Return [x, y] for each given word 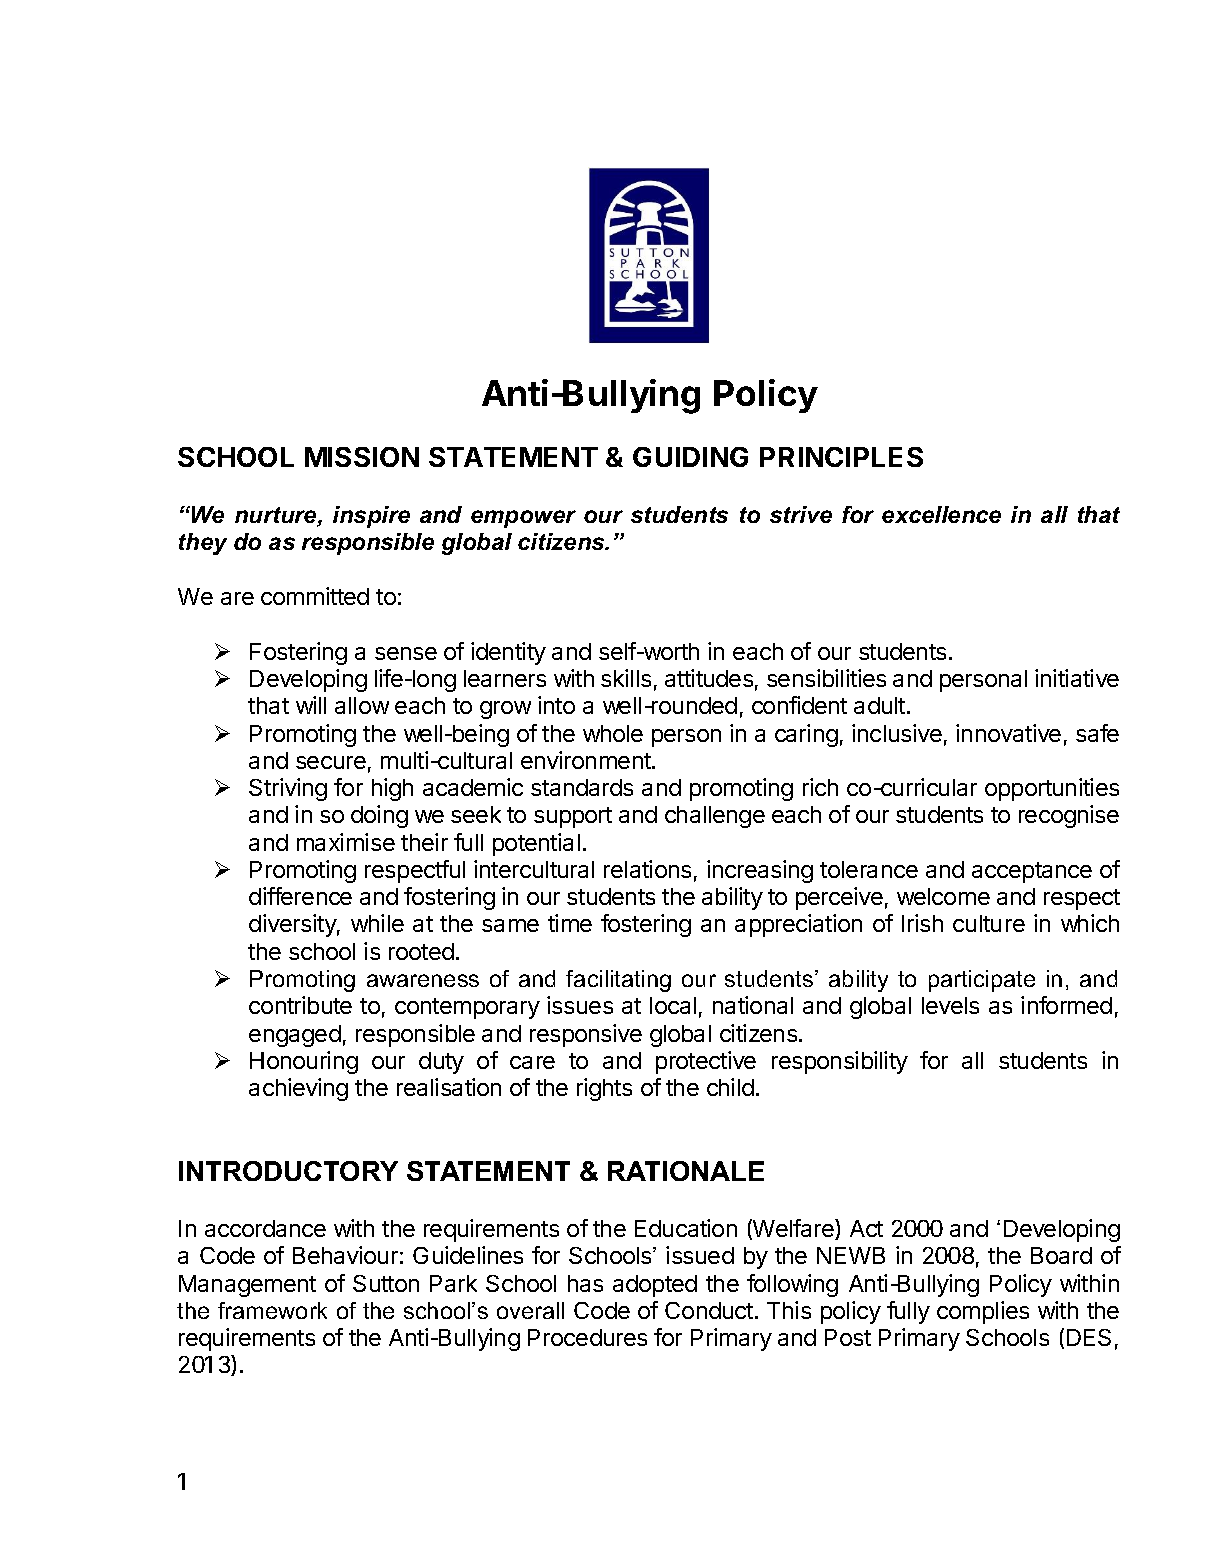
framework [272, 1310]
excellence [941, 514]
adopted [655, 1286]
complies [983, 1312]
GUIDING [690, 457]
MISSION [362, 457]
